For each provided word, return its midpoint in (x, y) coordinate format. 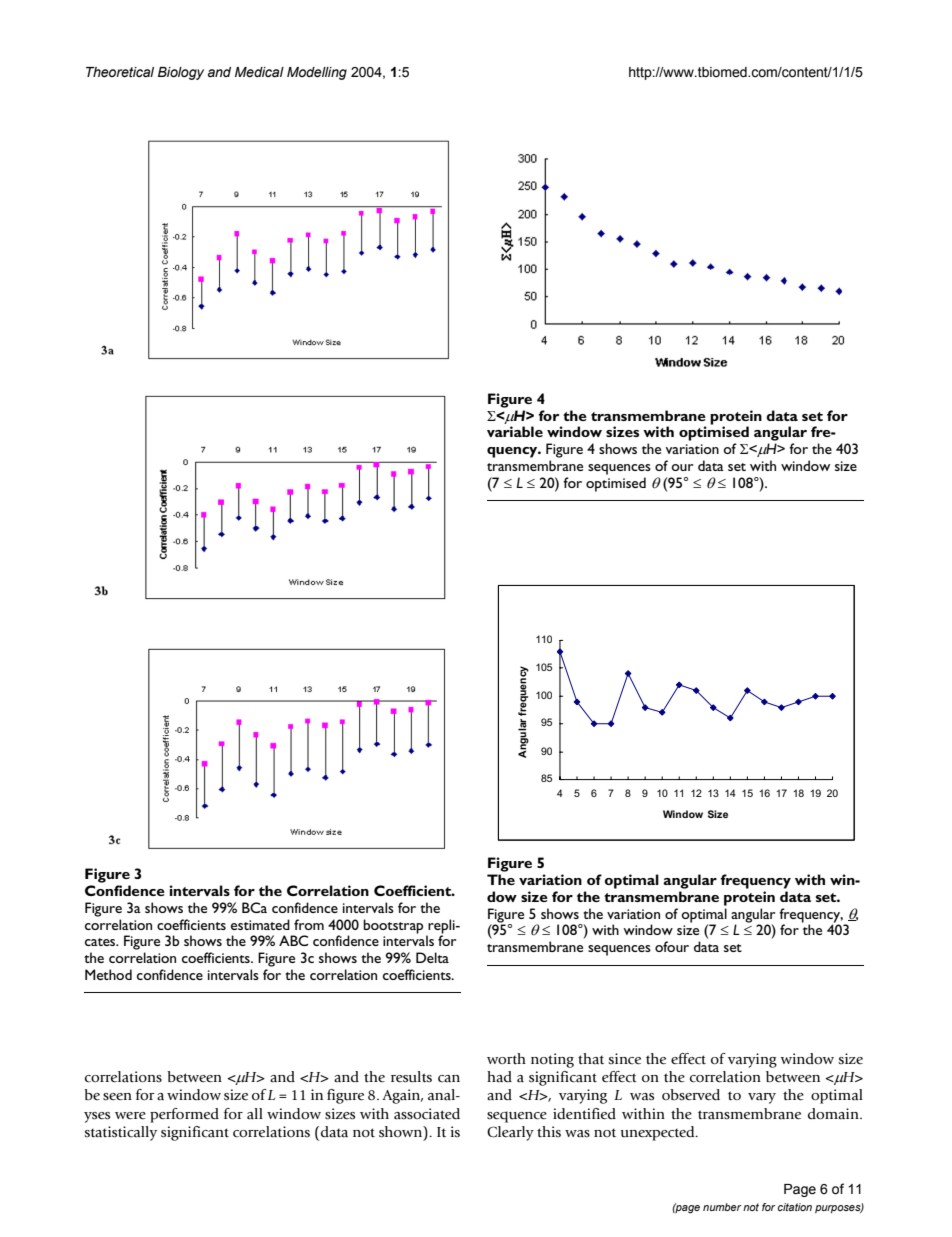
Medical (259, 72)
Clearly (510, 1133)
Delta (432, 957)
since (625, 1059)
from (309, 924)
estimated (260, 924)
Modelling (317, 73)
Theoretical (120, 72)
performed (184, 1115)
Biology (181, 73)
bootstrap (393, 926)
